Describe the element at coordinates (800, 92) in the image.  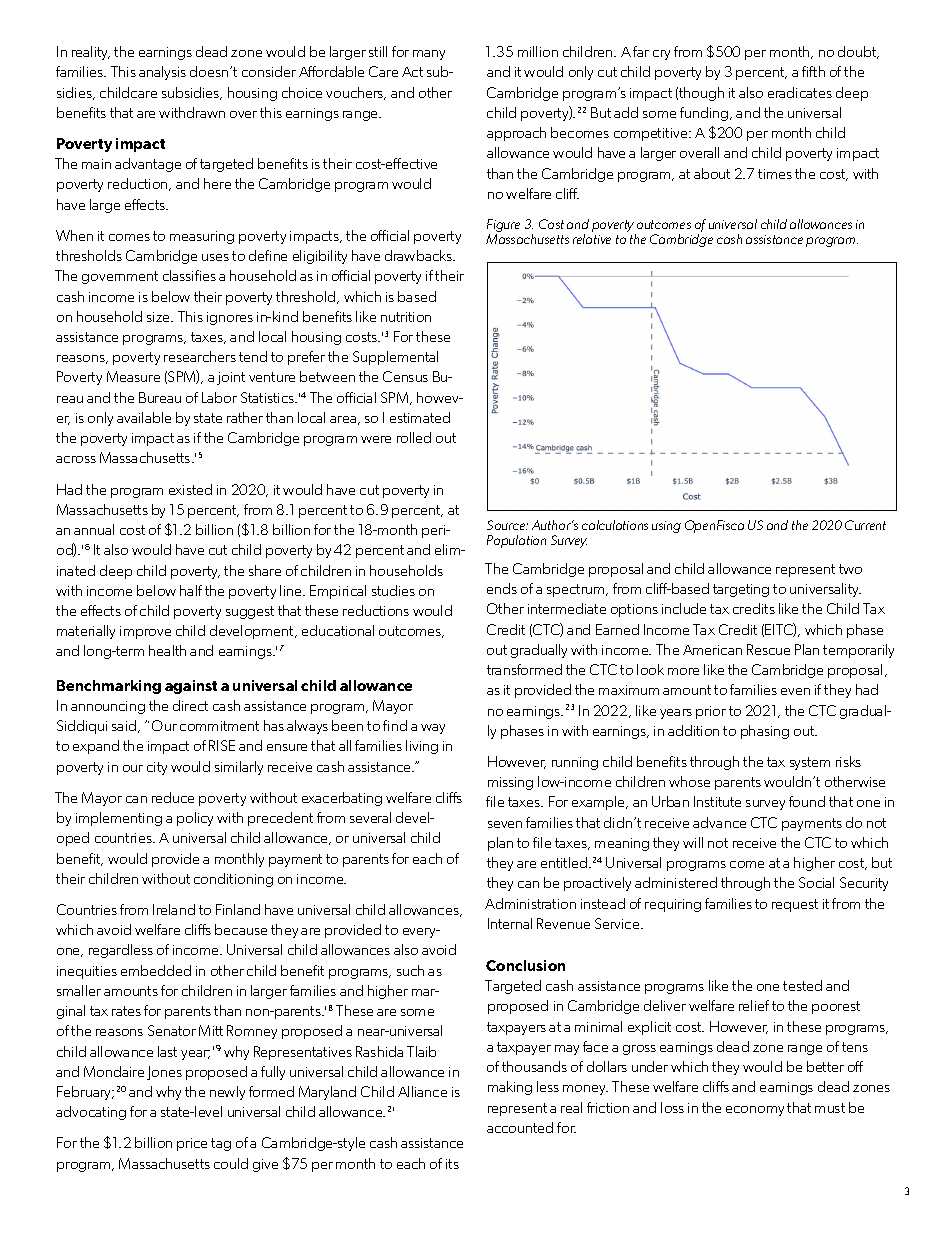
I see `eradicates` at that location.
